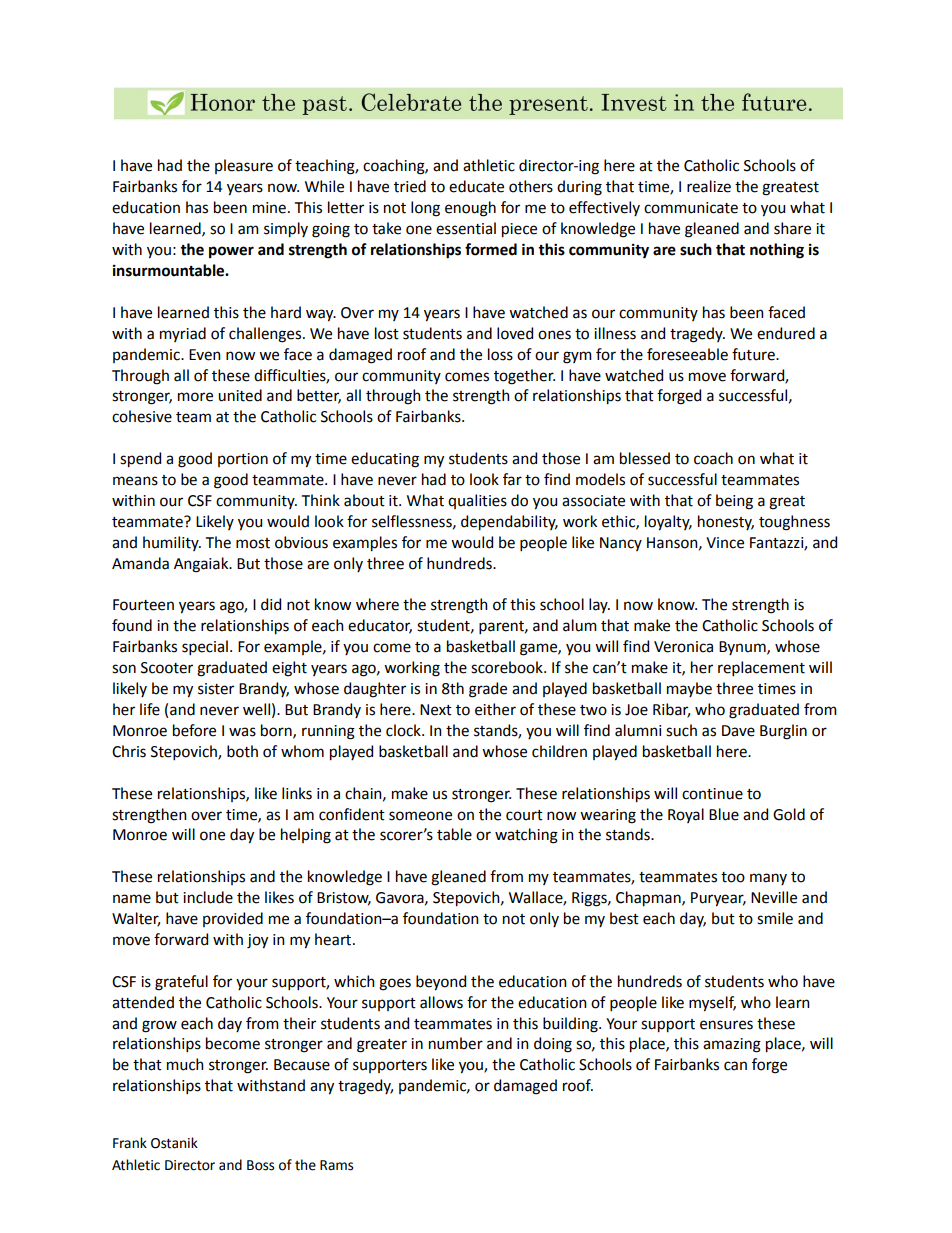  What do you see at coordinates (775, 918) in the page?
I see `smile` at bounding box center [775, 918].
